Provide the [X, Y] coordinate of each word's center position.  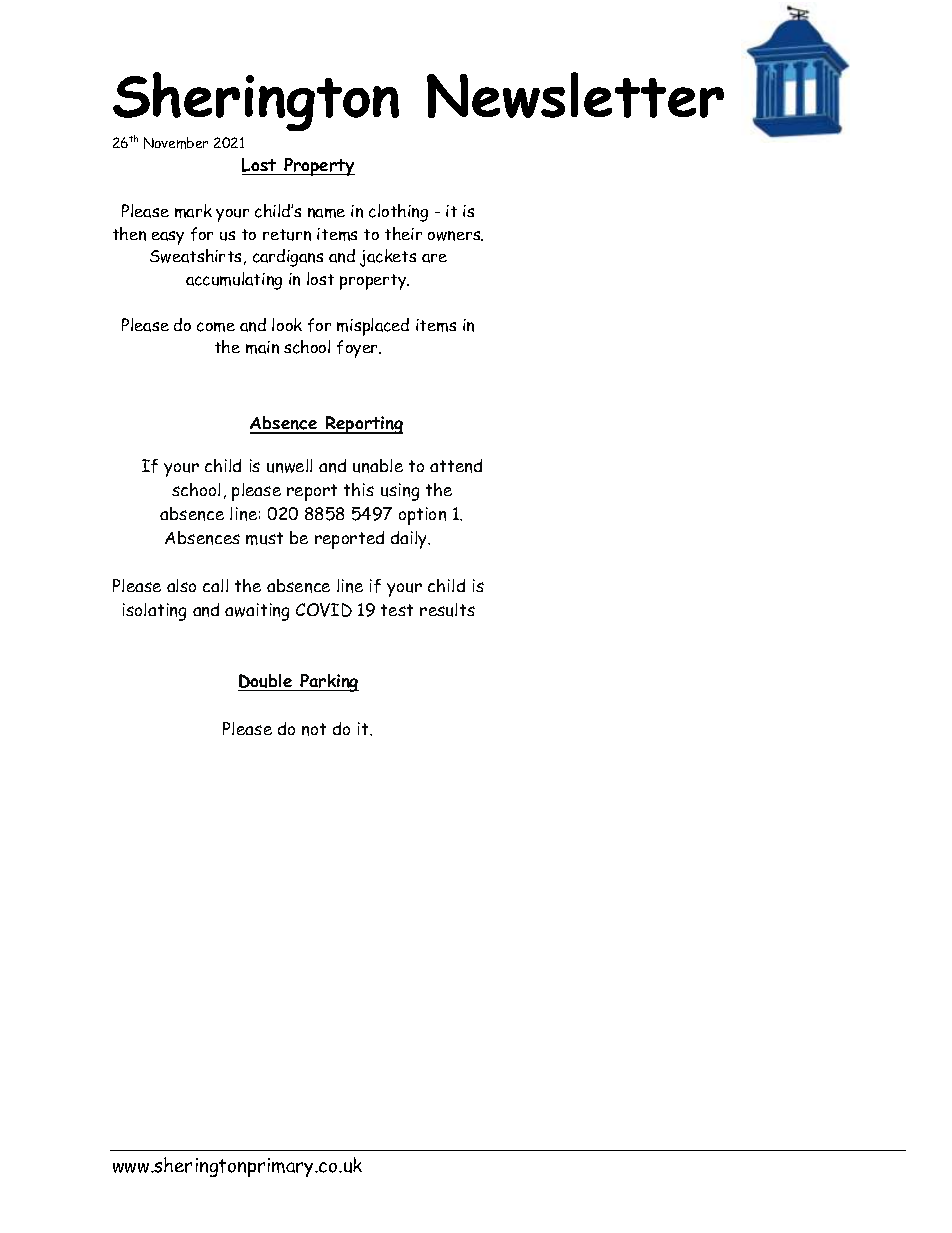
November [176, 143]
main [262, 347]
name [326, 213]
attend [456, 466]
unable [378, 466]
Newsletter [575, 95]
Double [266, 682]
